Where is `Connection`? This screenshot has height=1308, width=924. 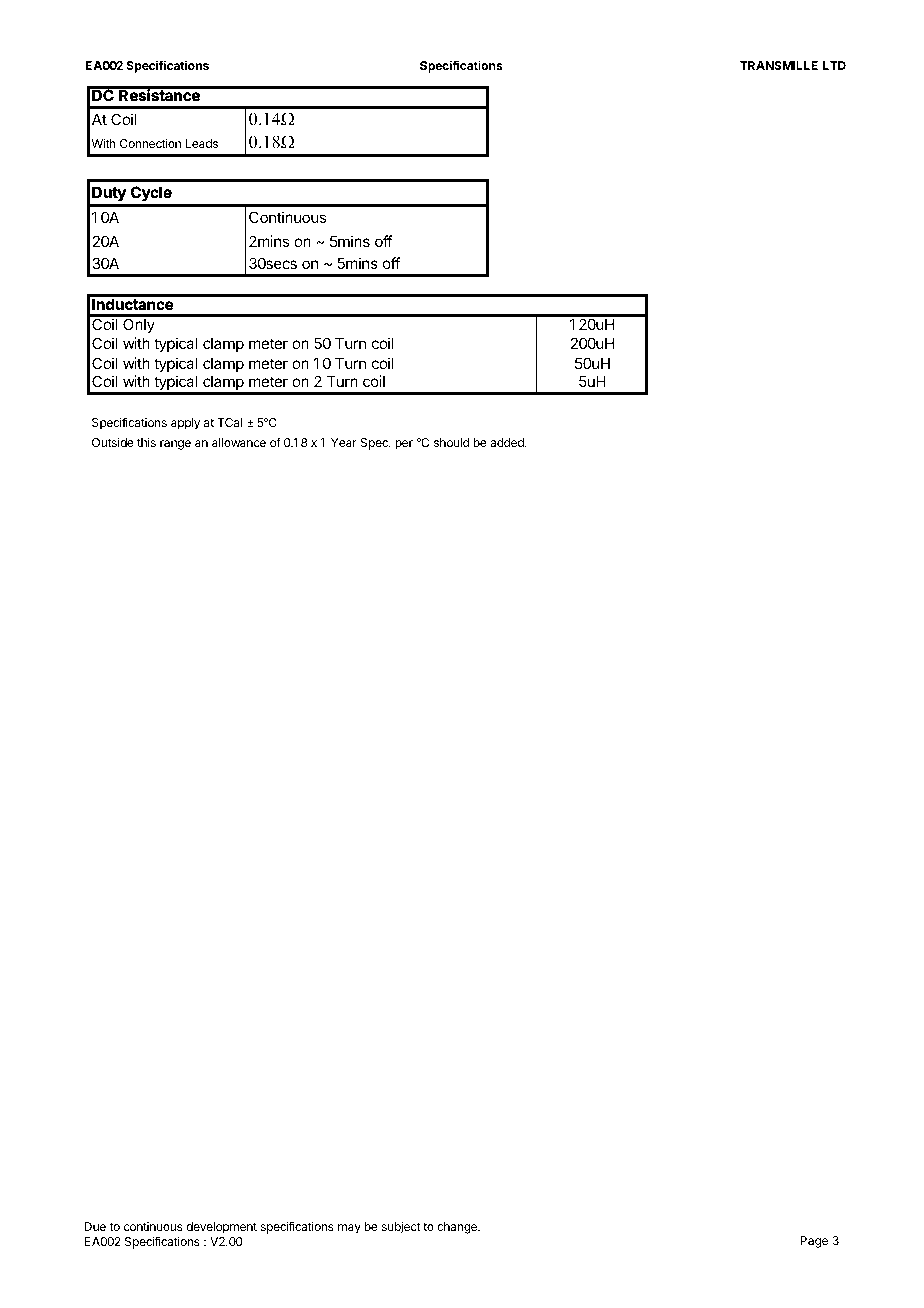
Connection is located at coordinates (150, 143).
